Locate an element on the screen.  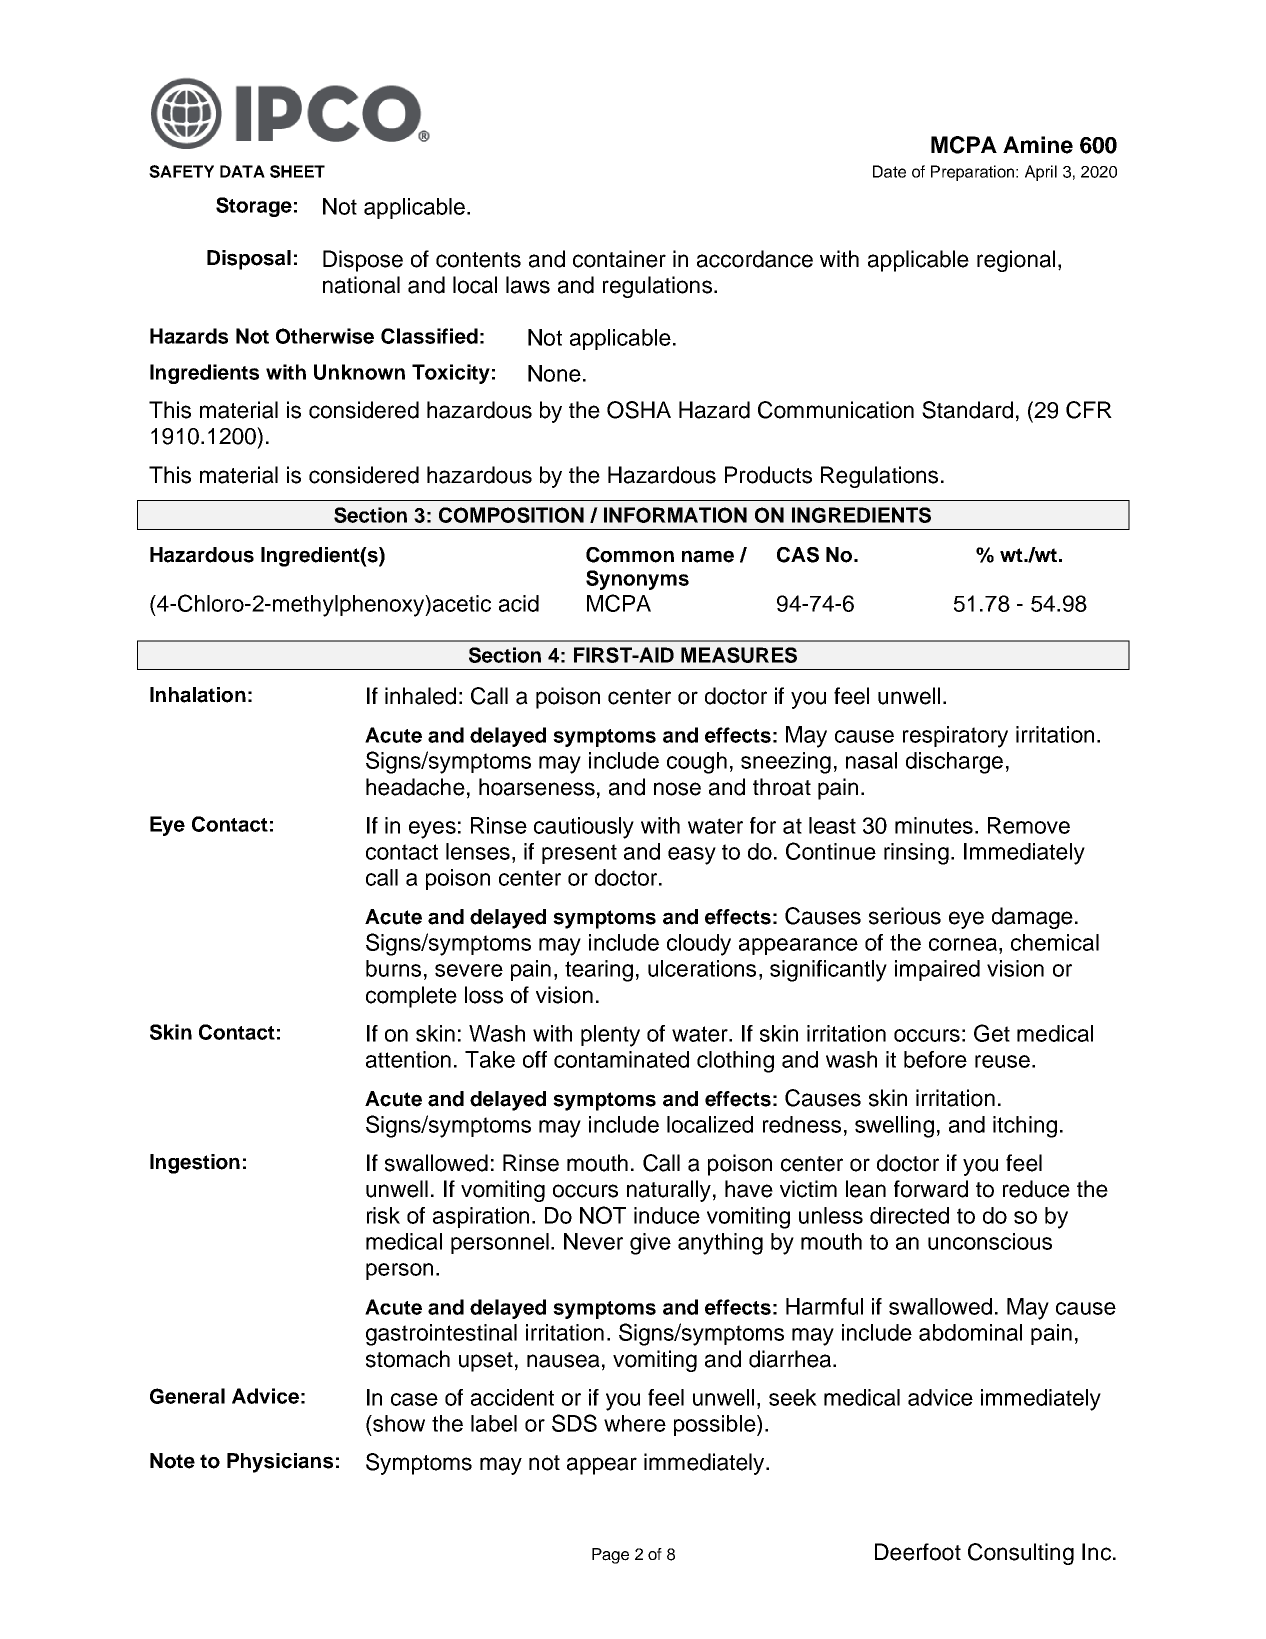
Ingestion is located at coordinates (195, 1164).
